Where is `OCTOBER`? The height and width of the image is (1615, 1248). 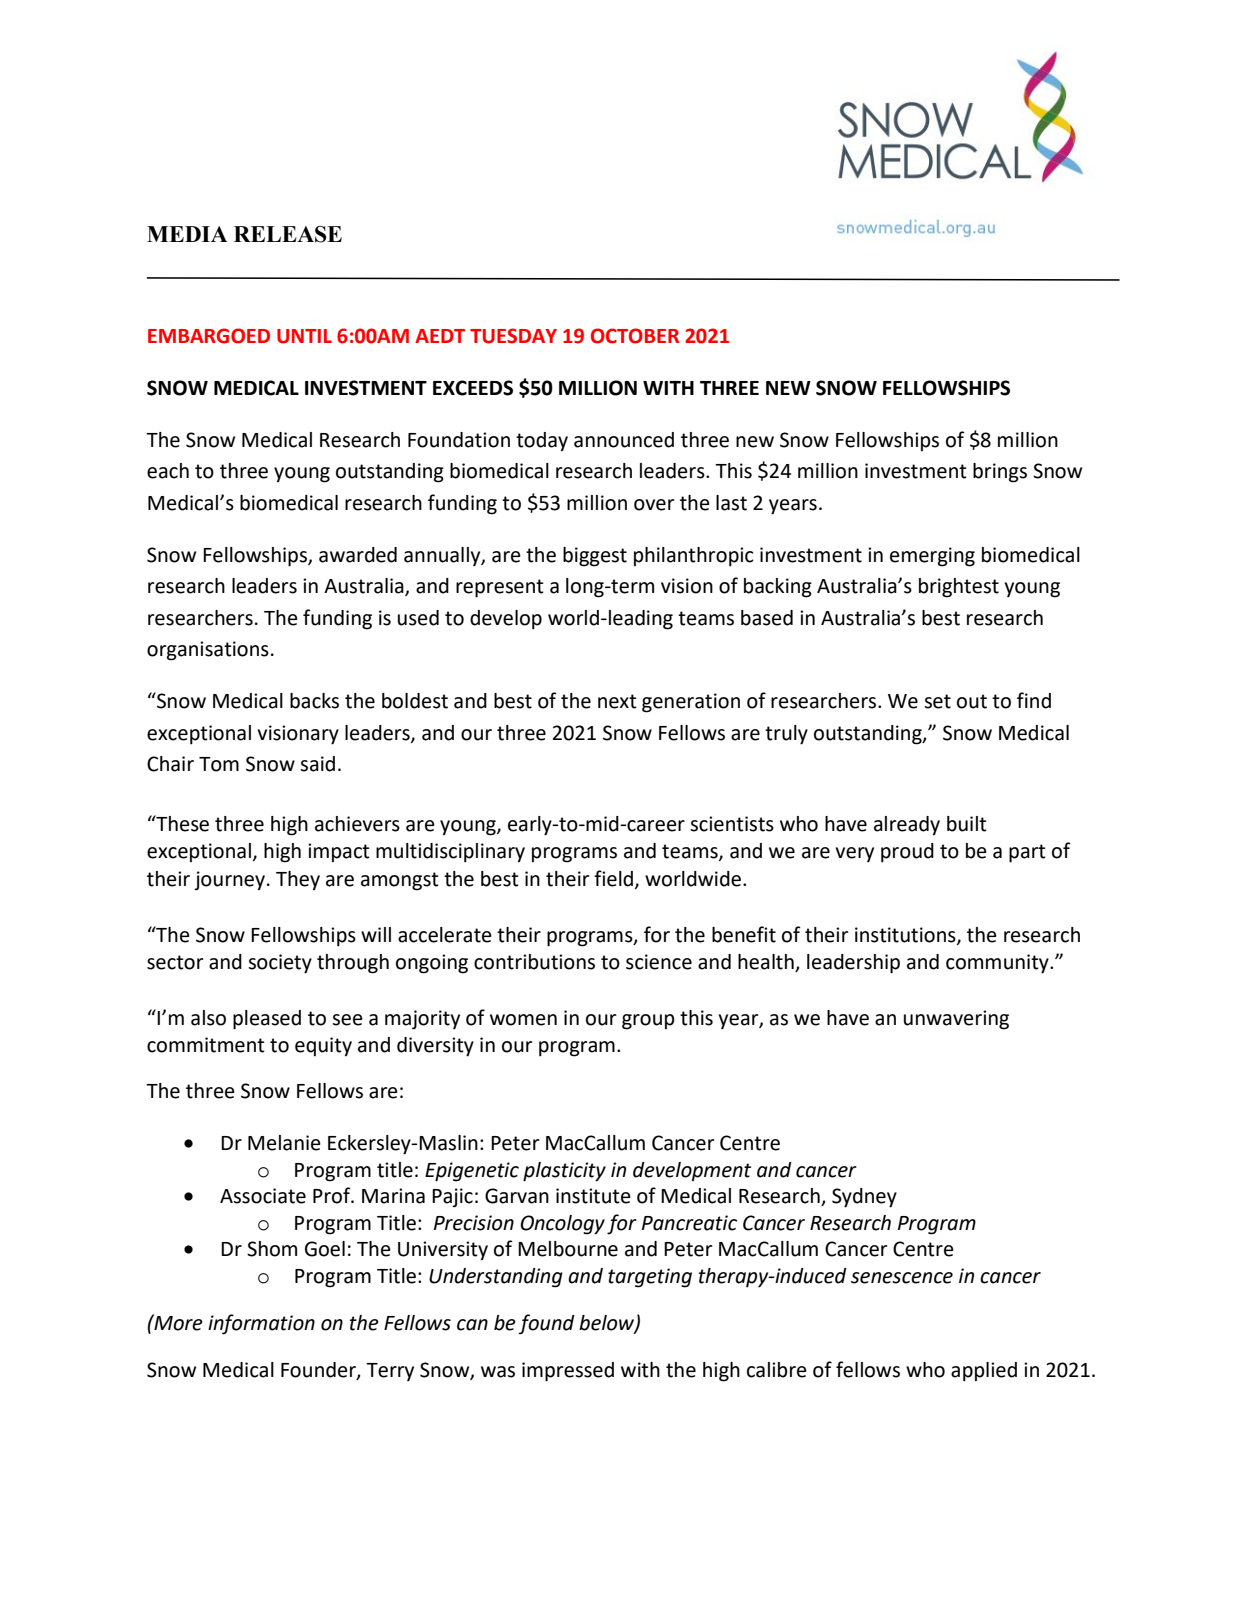
OCTOBER is located at coordinates (635, 336).
